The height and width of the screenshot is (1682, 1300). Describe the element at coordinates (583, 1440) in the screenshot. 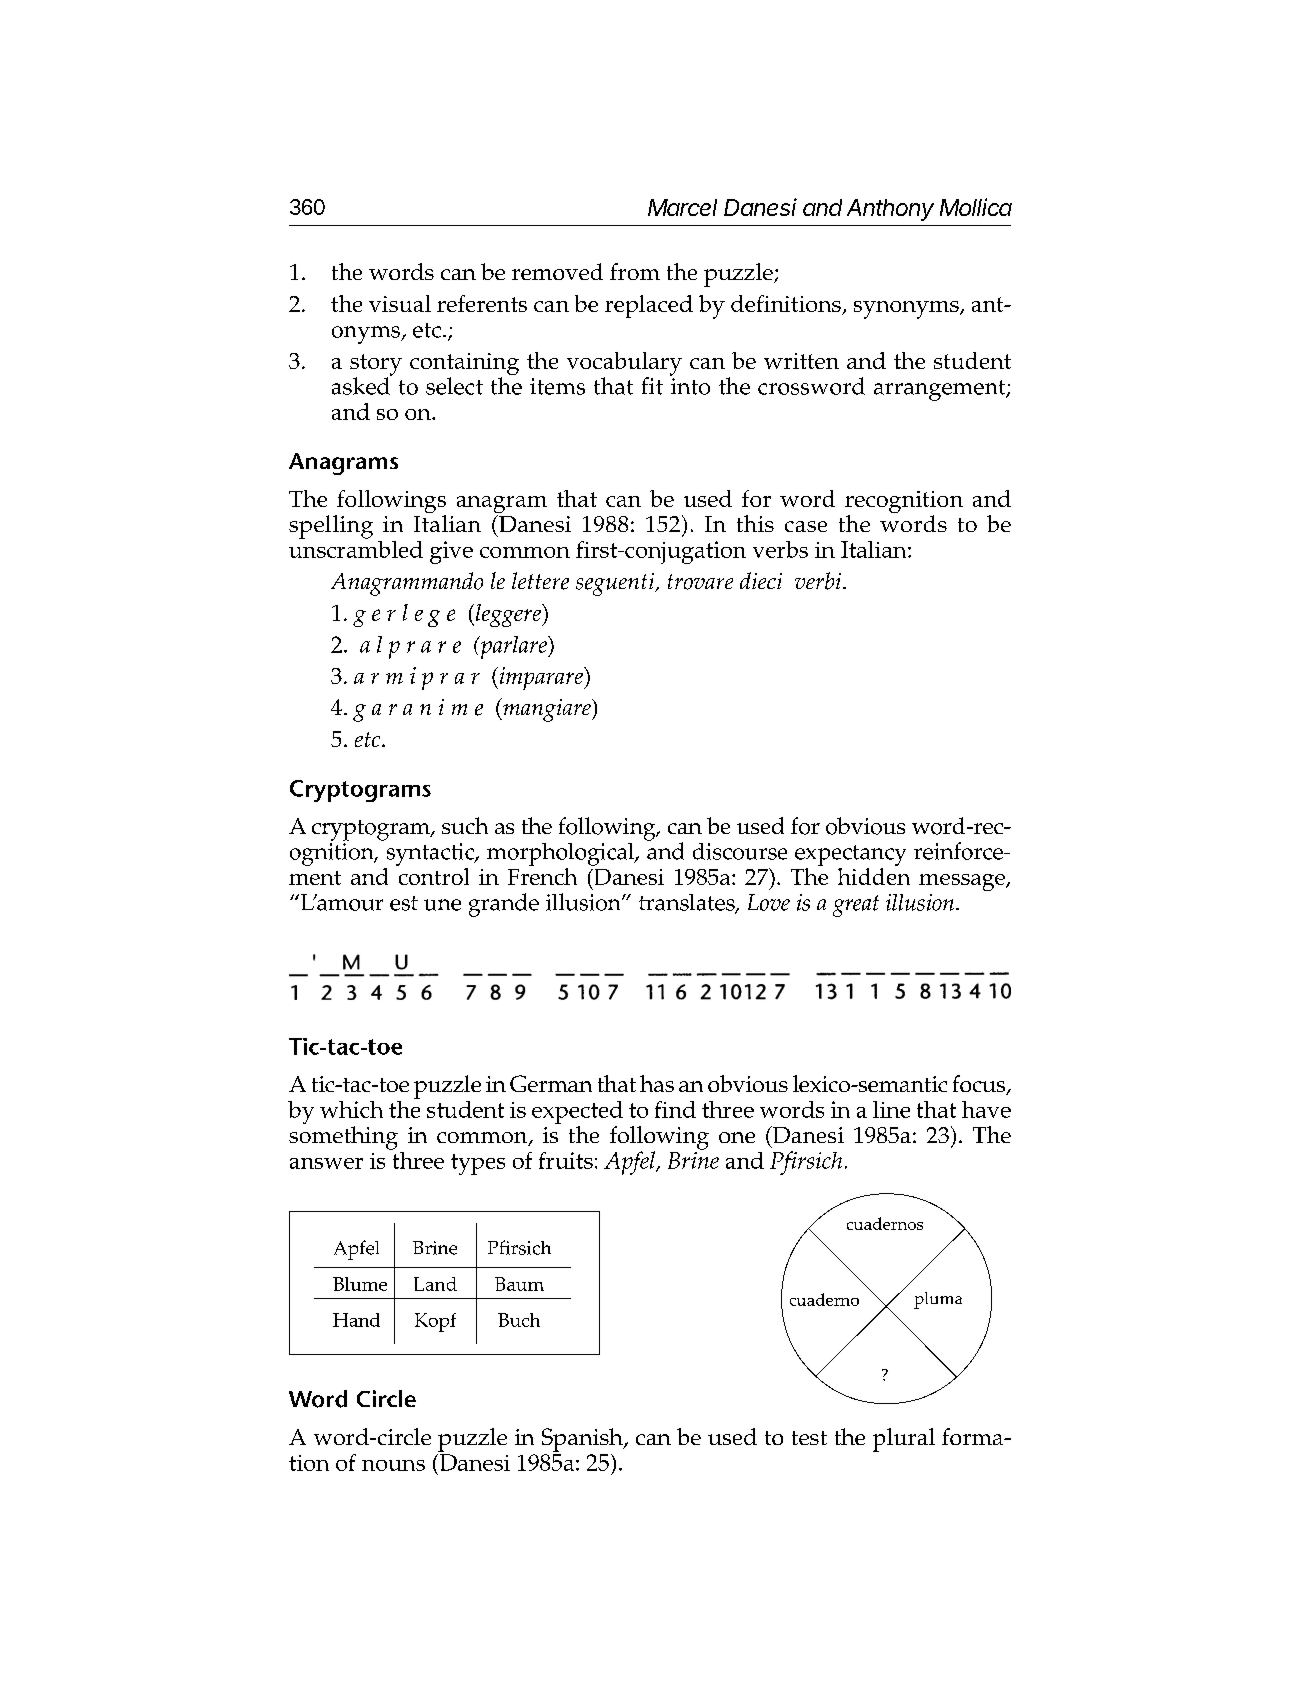

I see `Spanish` at that location.
